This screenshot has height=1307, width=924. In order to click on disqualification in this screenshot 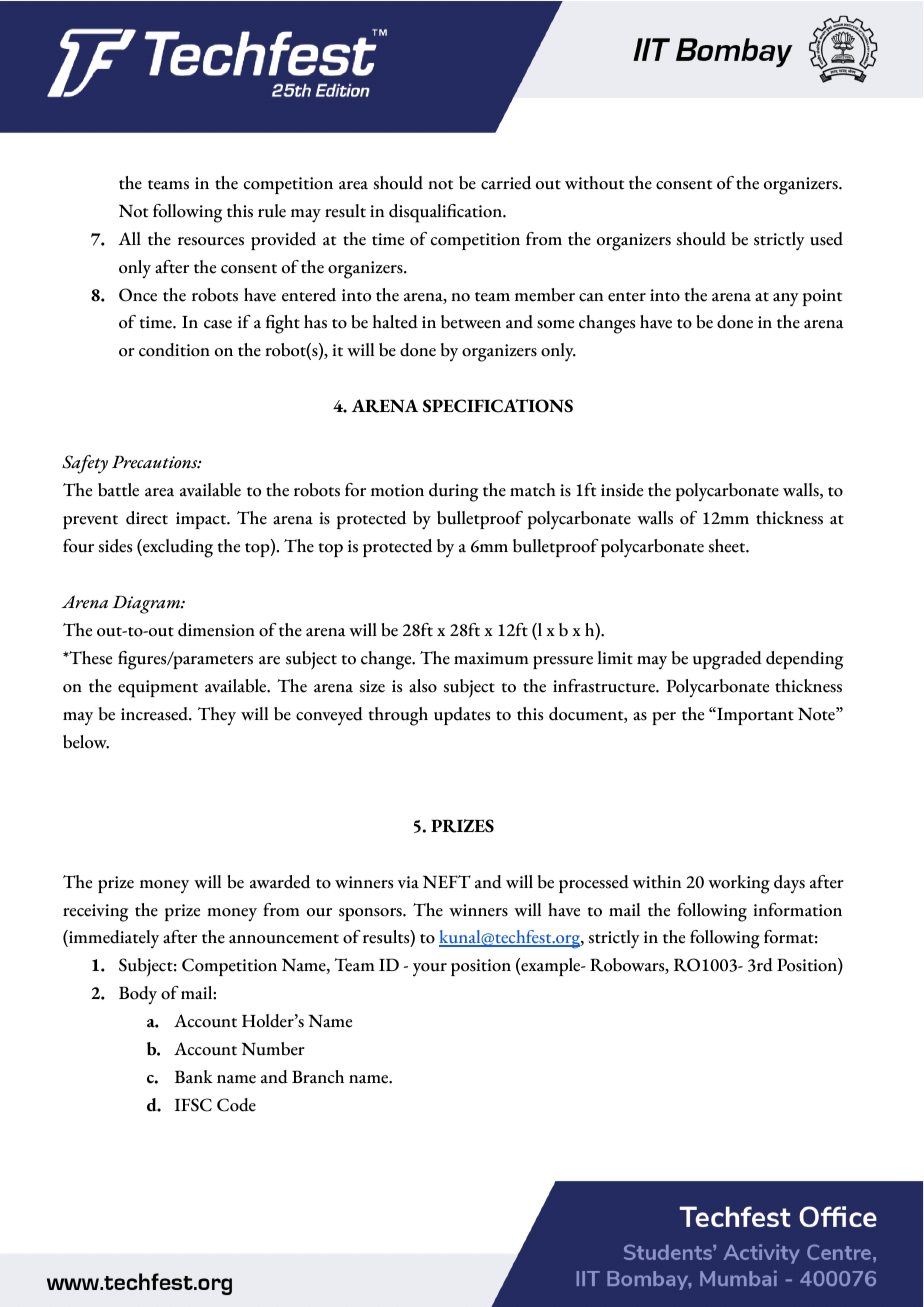, I will do `click(447, 213)`.
